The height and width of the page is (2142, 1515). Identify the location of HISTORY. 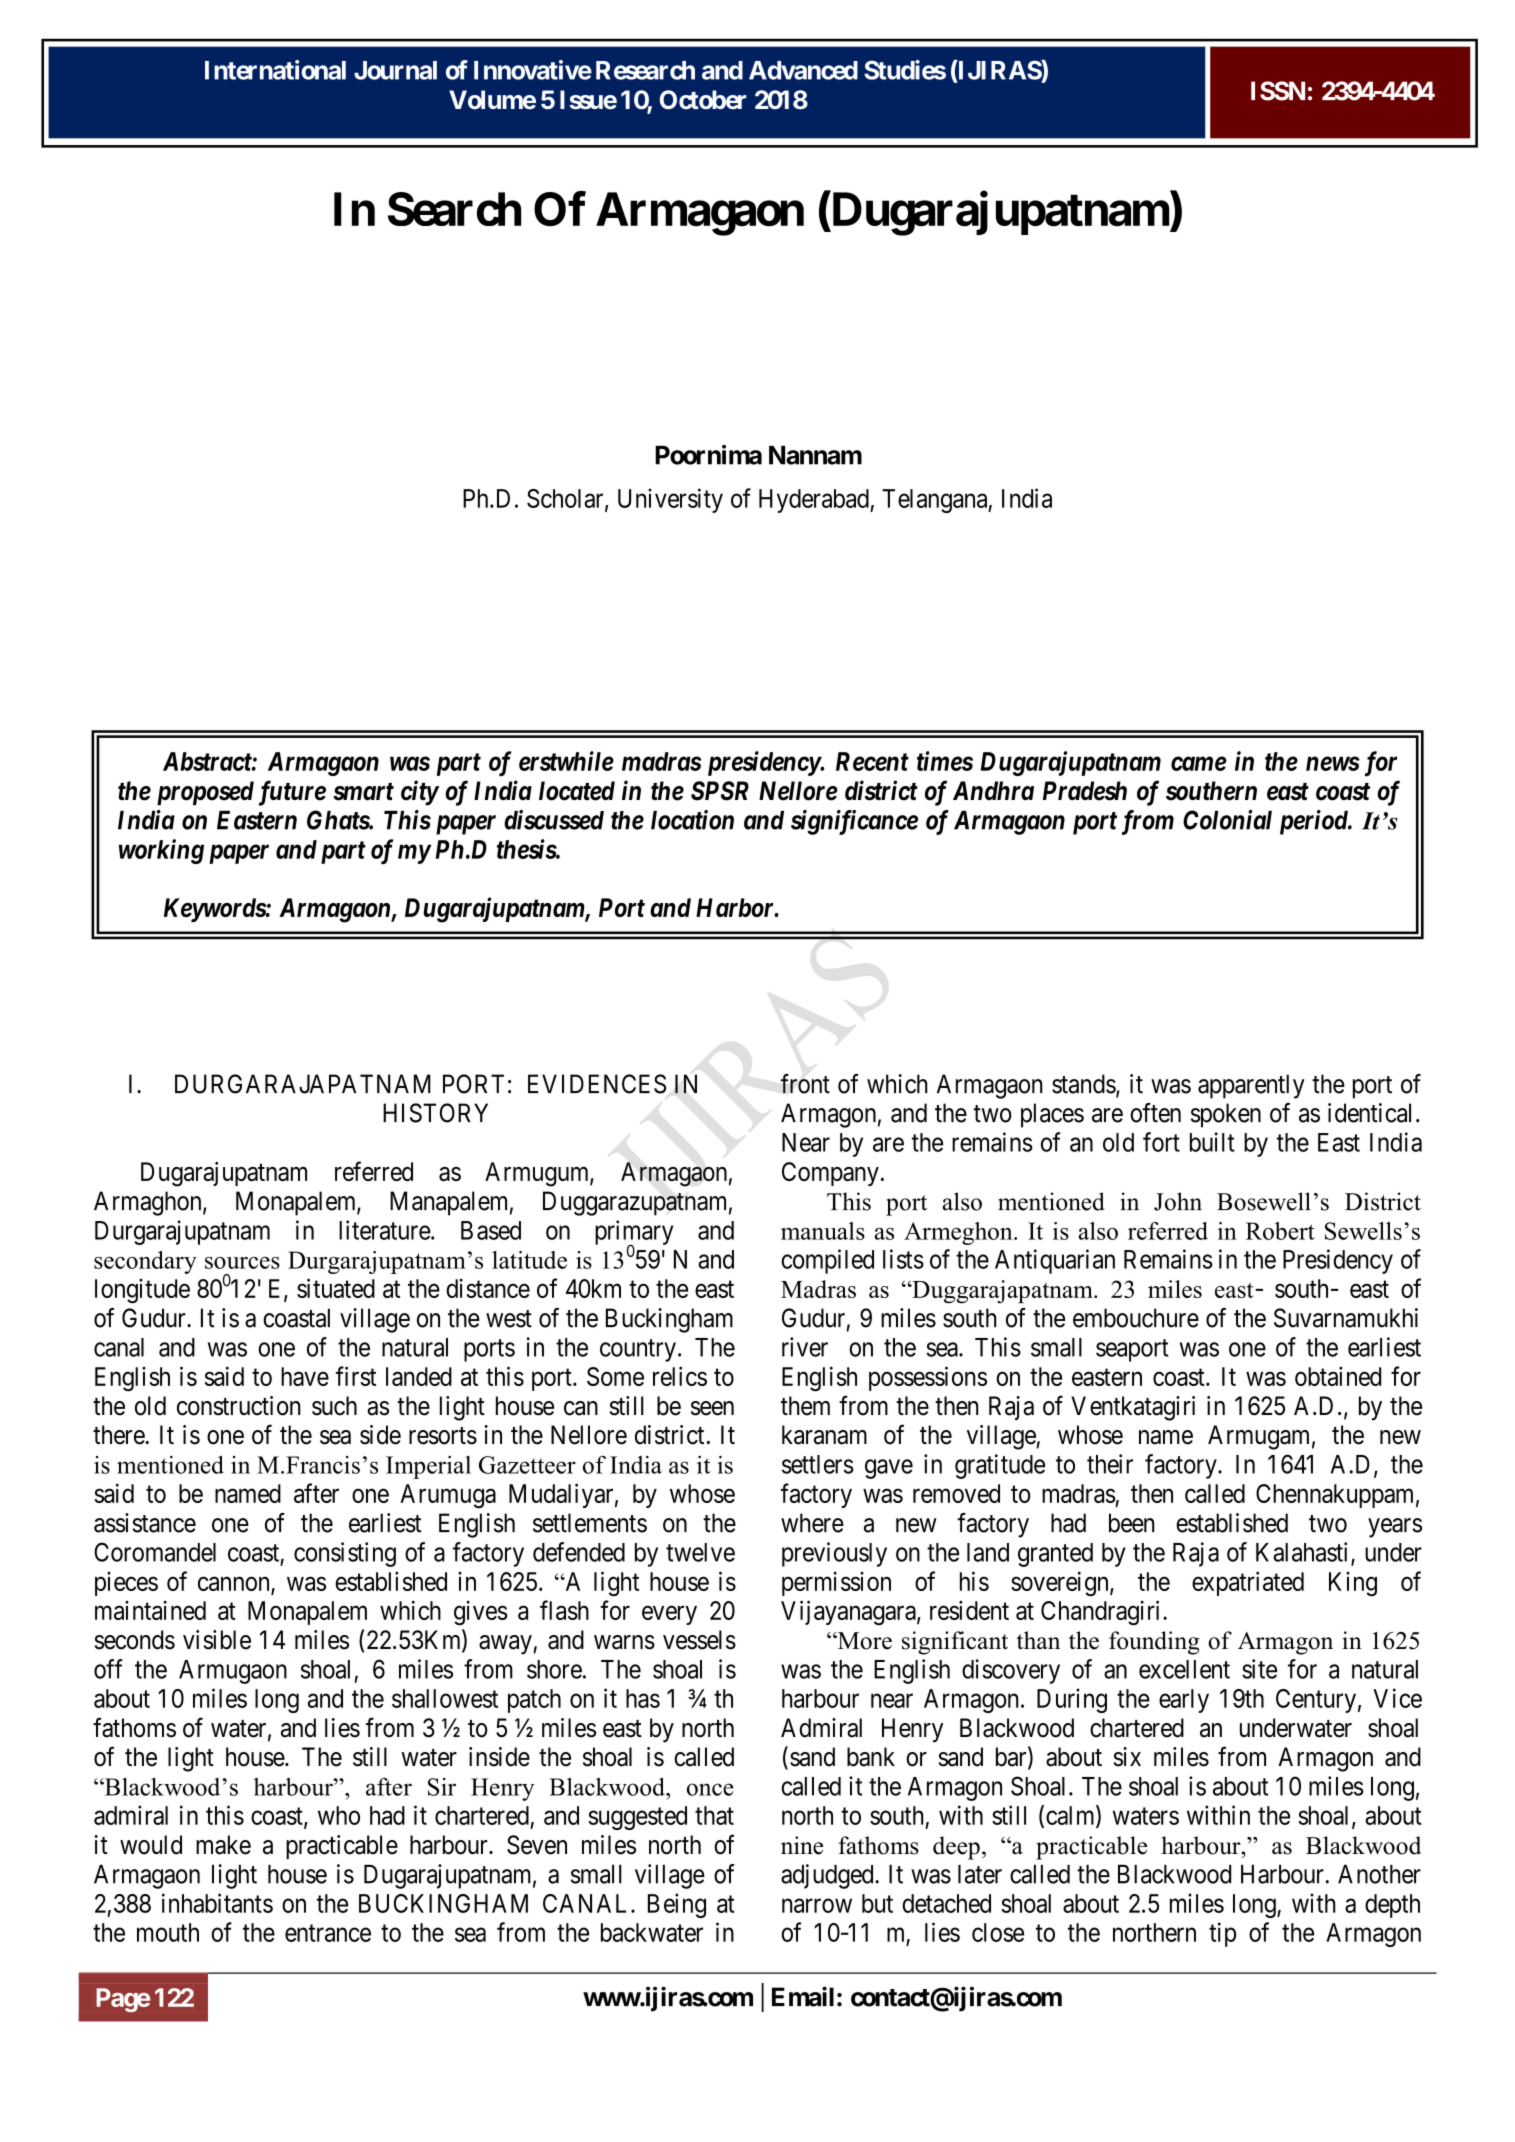
(435, 1113).
